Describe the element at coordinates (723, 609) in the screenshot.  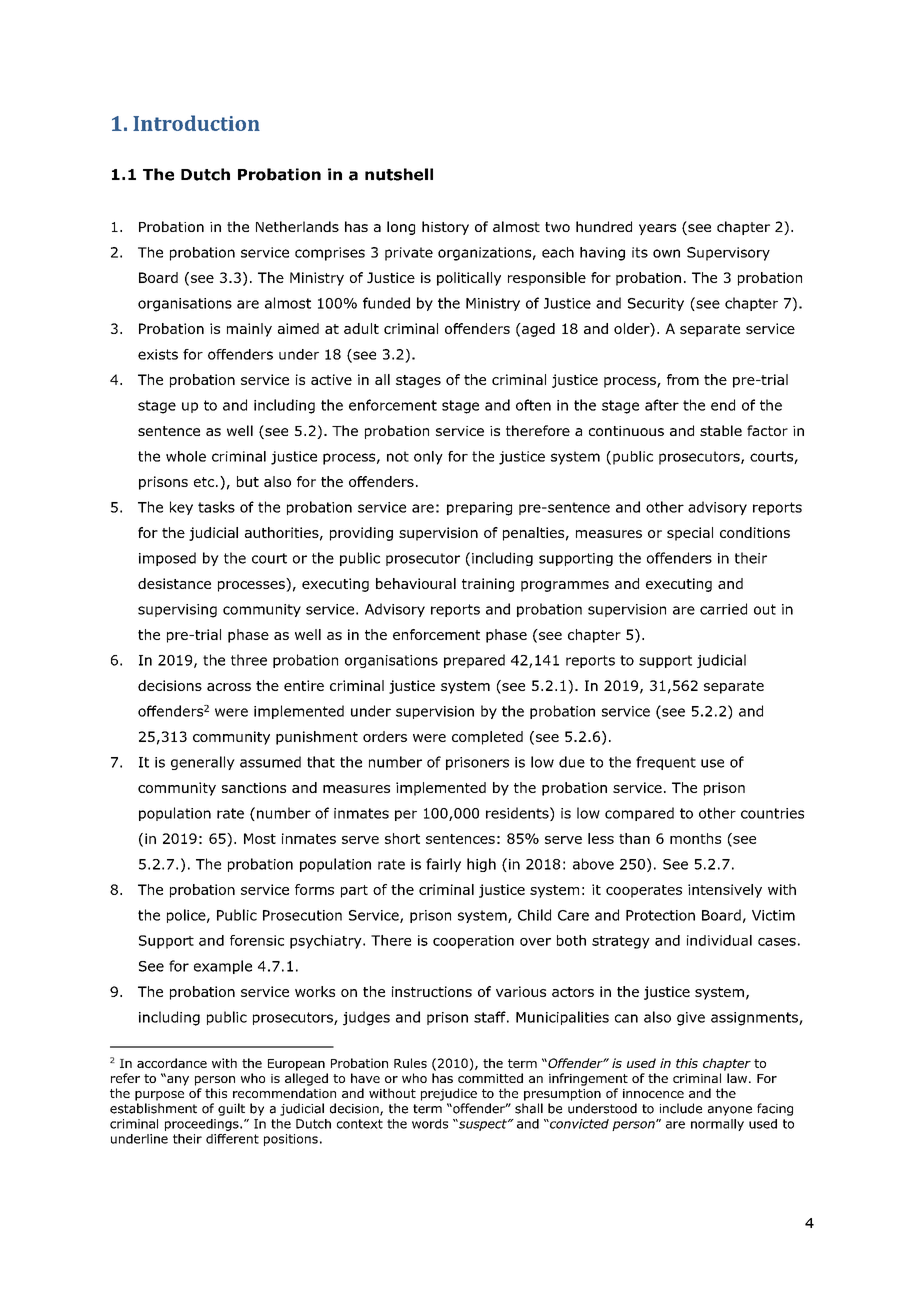
I see `carried` at that location.
